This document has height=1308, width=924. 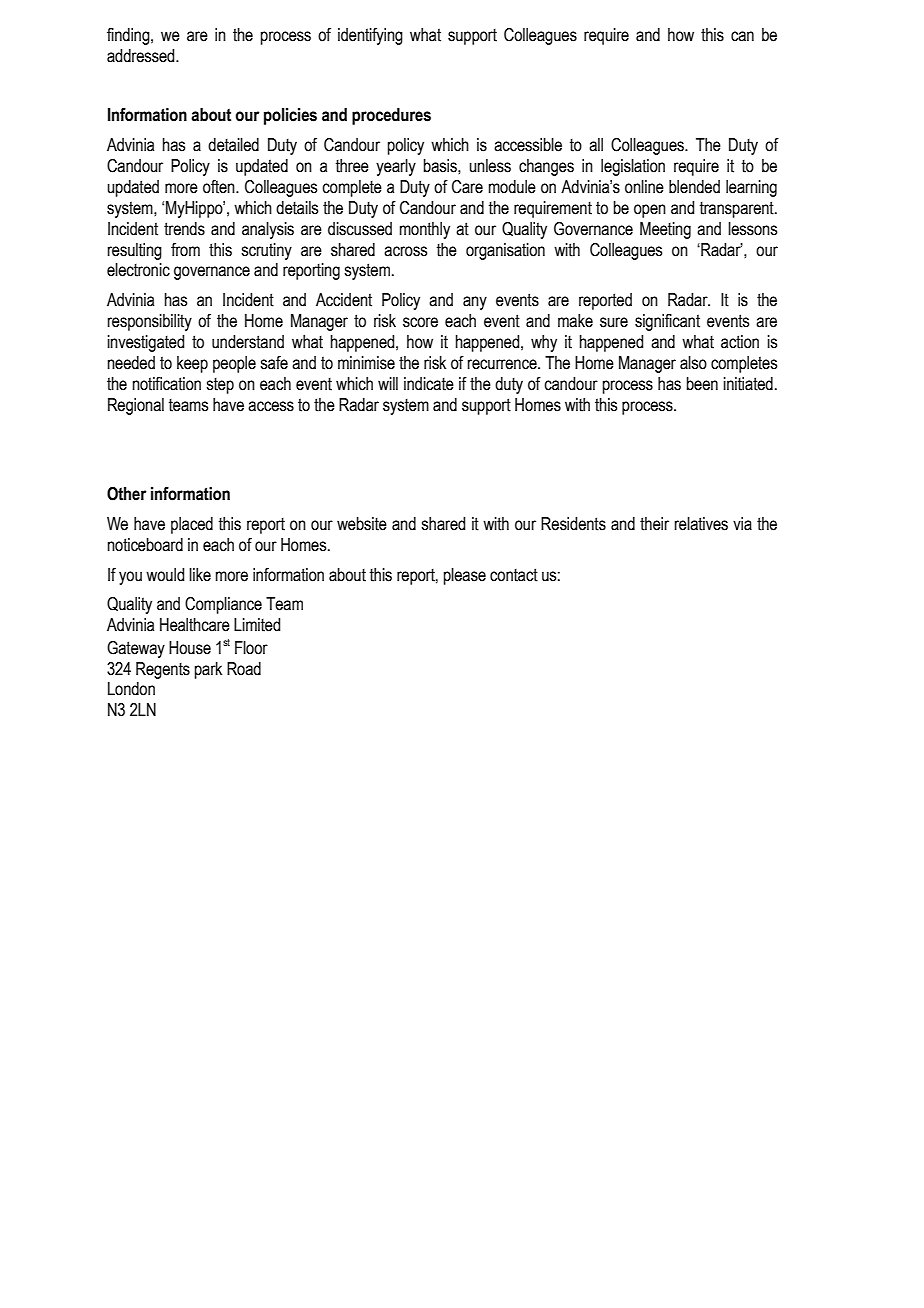 I want to click on across, so click(x=405, y=251).
